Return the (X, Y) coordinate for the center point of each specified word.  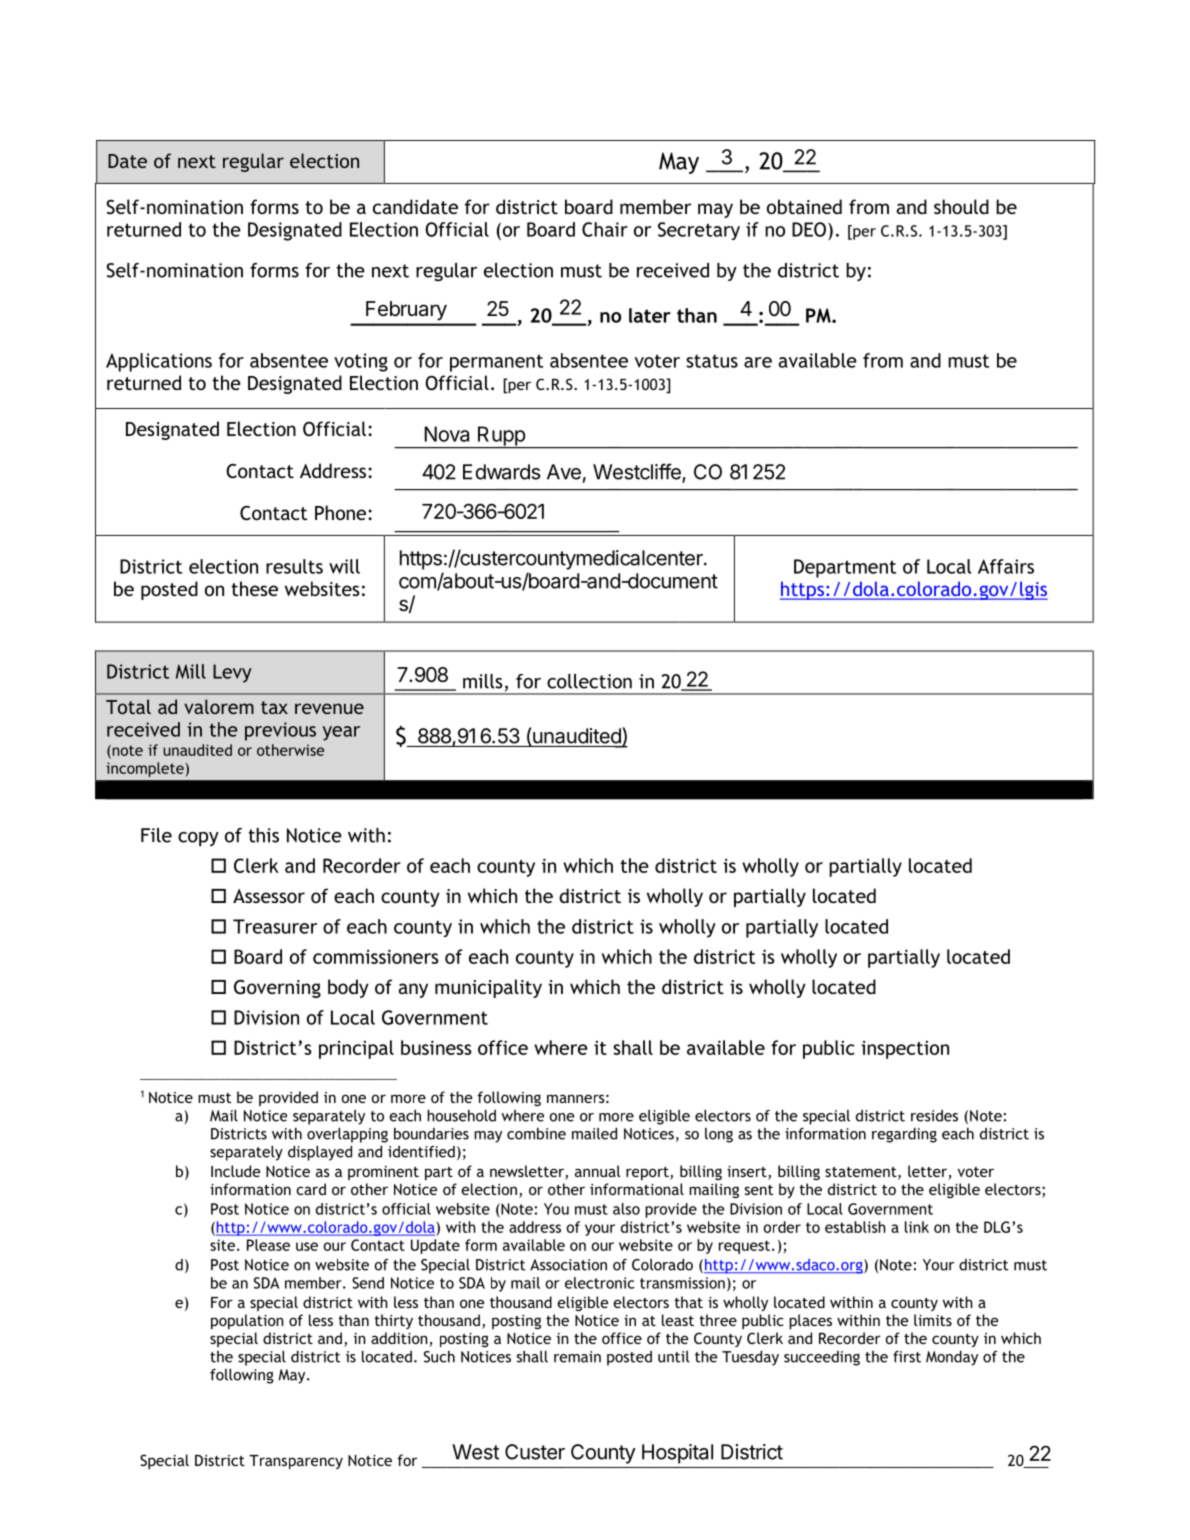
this (263, 835)
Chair (605, 229)
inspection (905, 1050)
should (961, 206)
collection (589, 681)
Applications (159, 362)
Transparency (296, 1462)
